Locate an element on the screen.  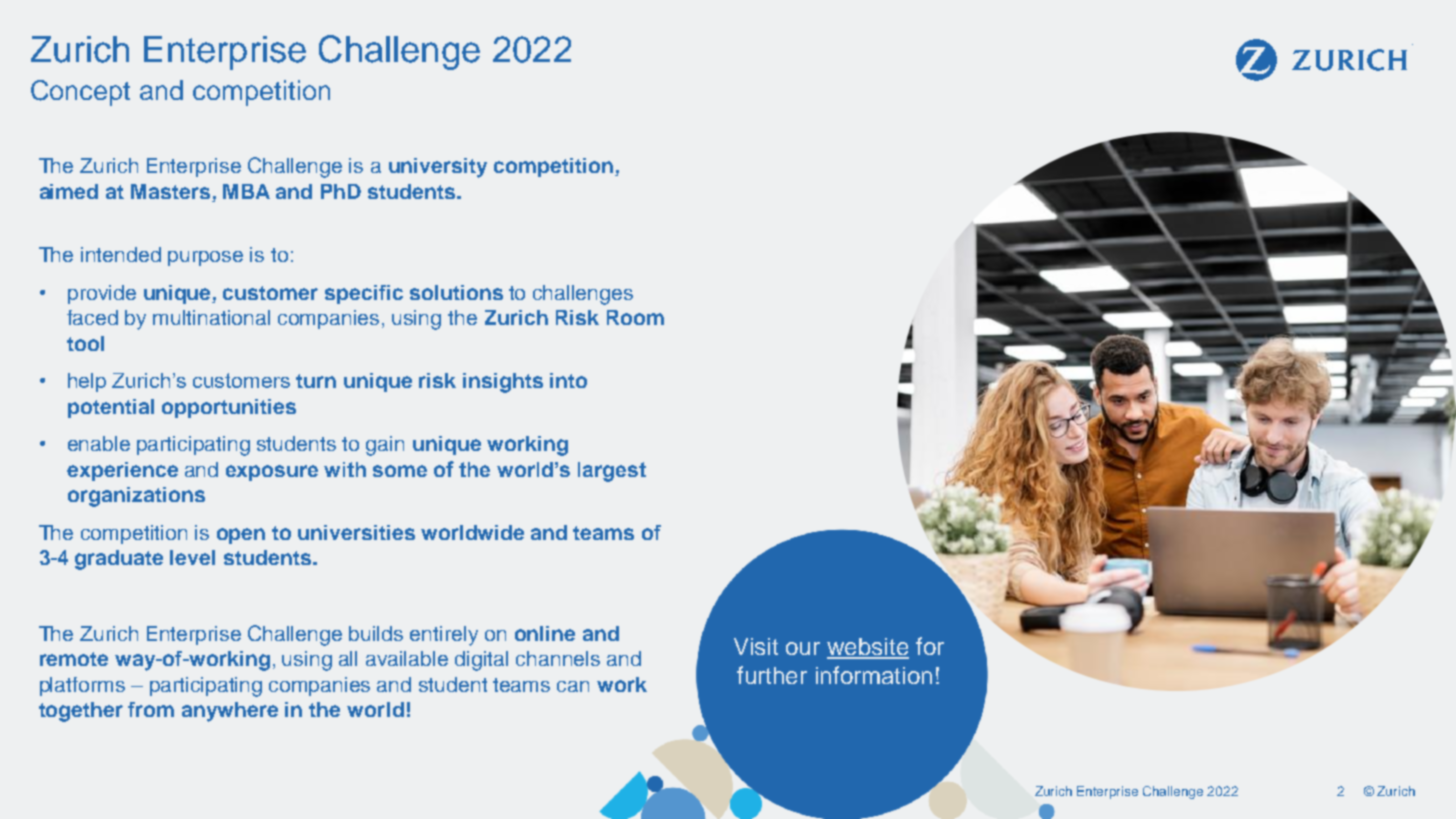
into is located at coordinates (568, 380).
